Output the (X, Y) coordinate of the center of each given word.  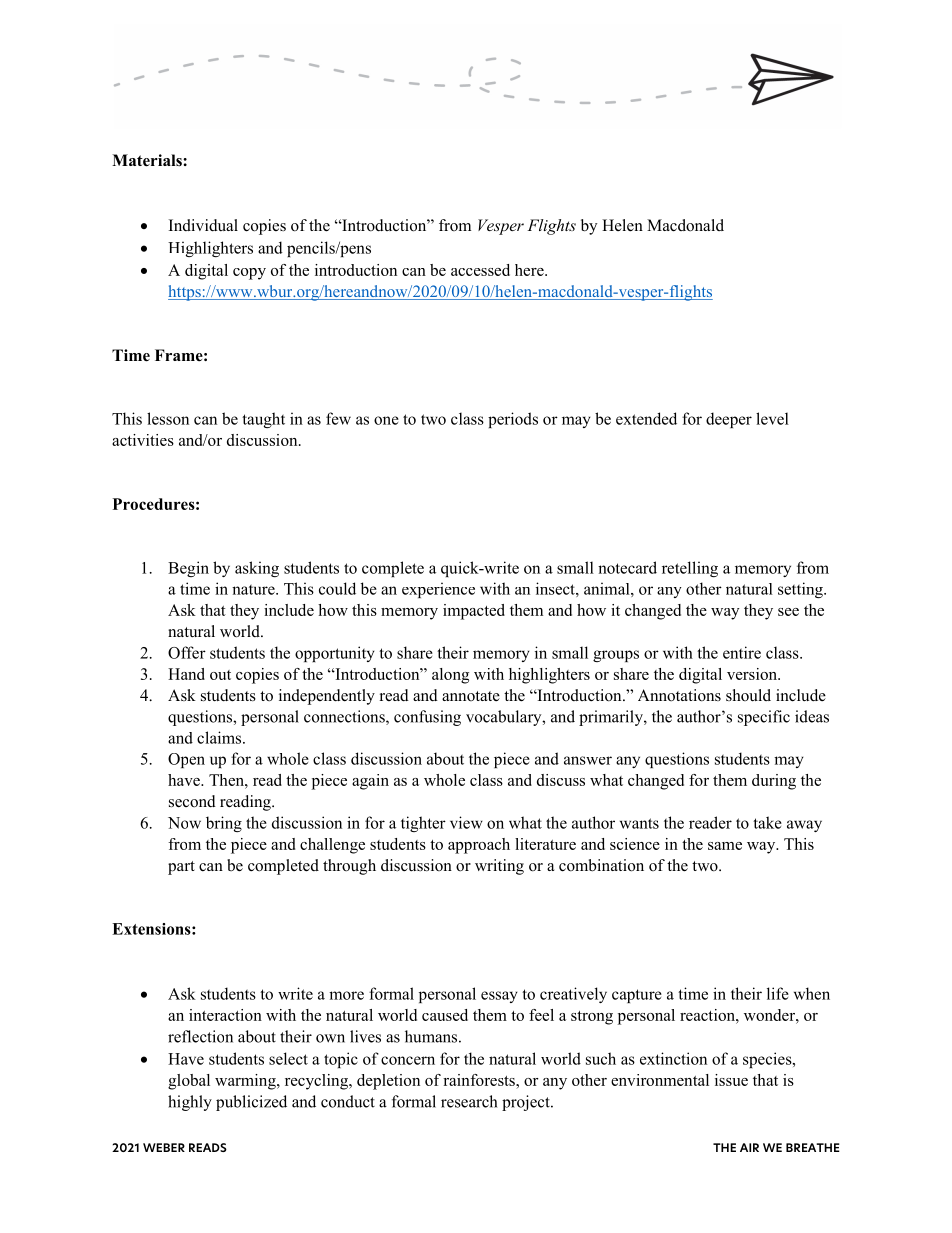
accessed (480, 270)
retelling (690, 569)
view (466, 822)
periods (513, 420)
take (767, 822)
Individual (203, 225)
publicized (251, 1103)
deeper (729, 420)
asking (257, 569)
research (469, 1101)
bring (224, 824)
